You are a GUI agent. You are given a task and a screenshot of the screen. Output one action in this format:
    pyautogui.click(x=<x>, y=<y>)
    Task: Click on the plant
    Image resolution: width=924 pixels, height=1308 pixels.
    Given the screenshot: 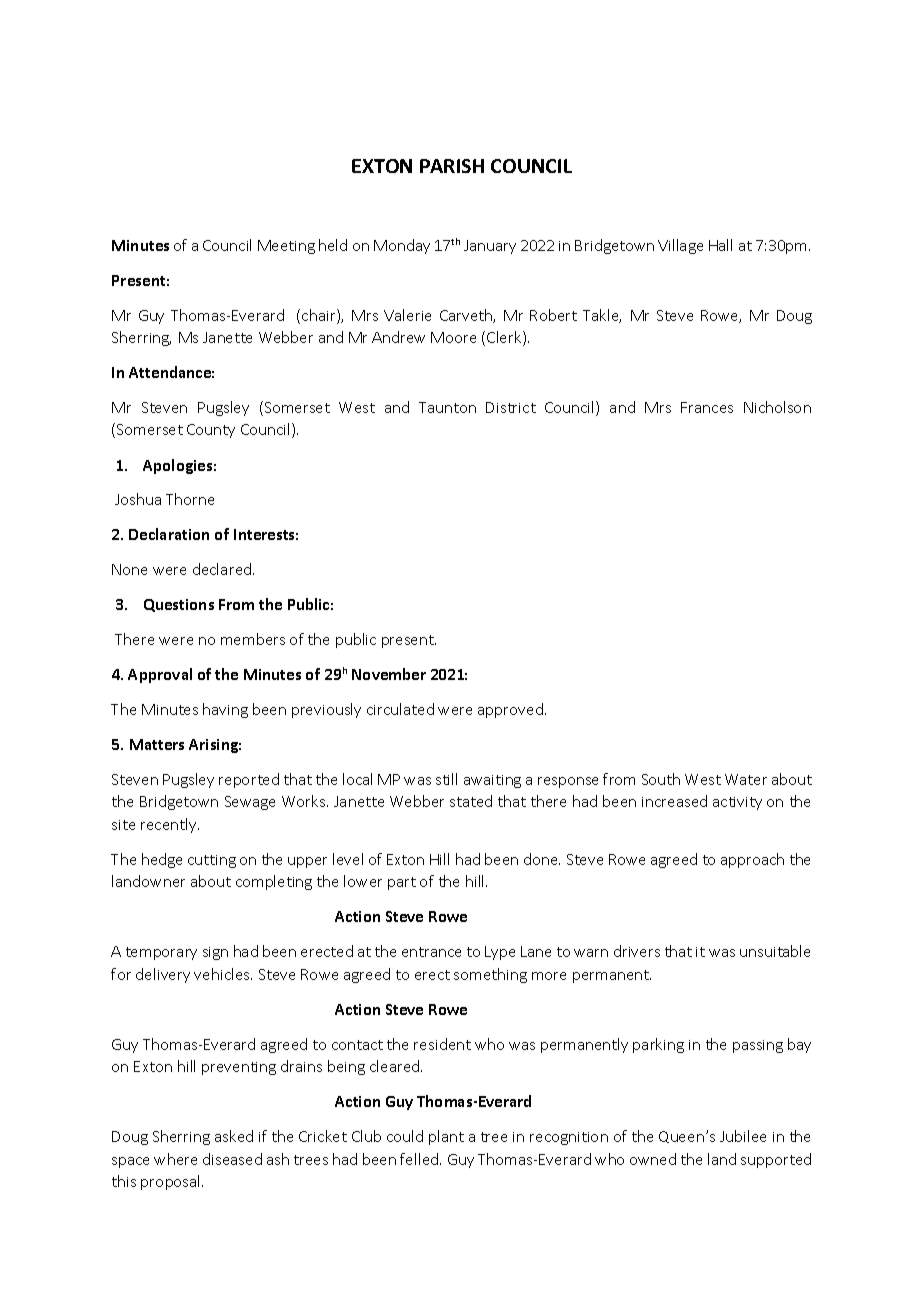 What is the action you would take?
    pyautogui.click(x=446, y=1137)
